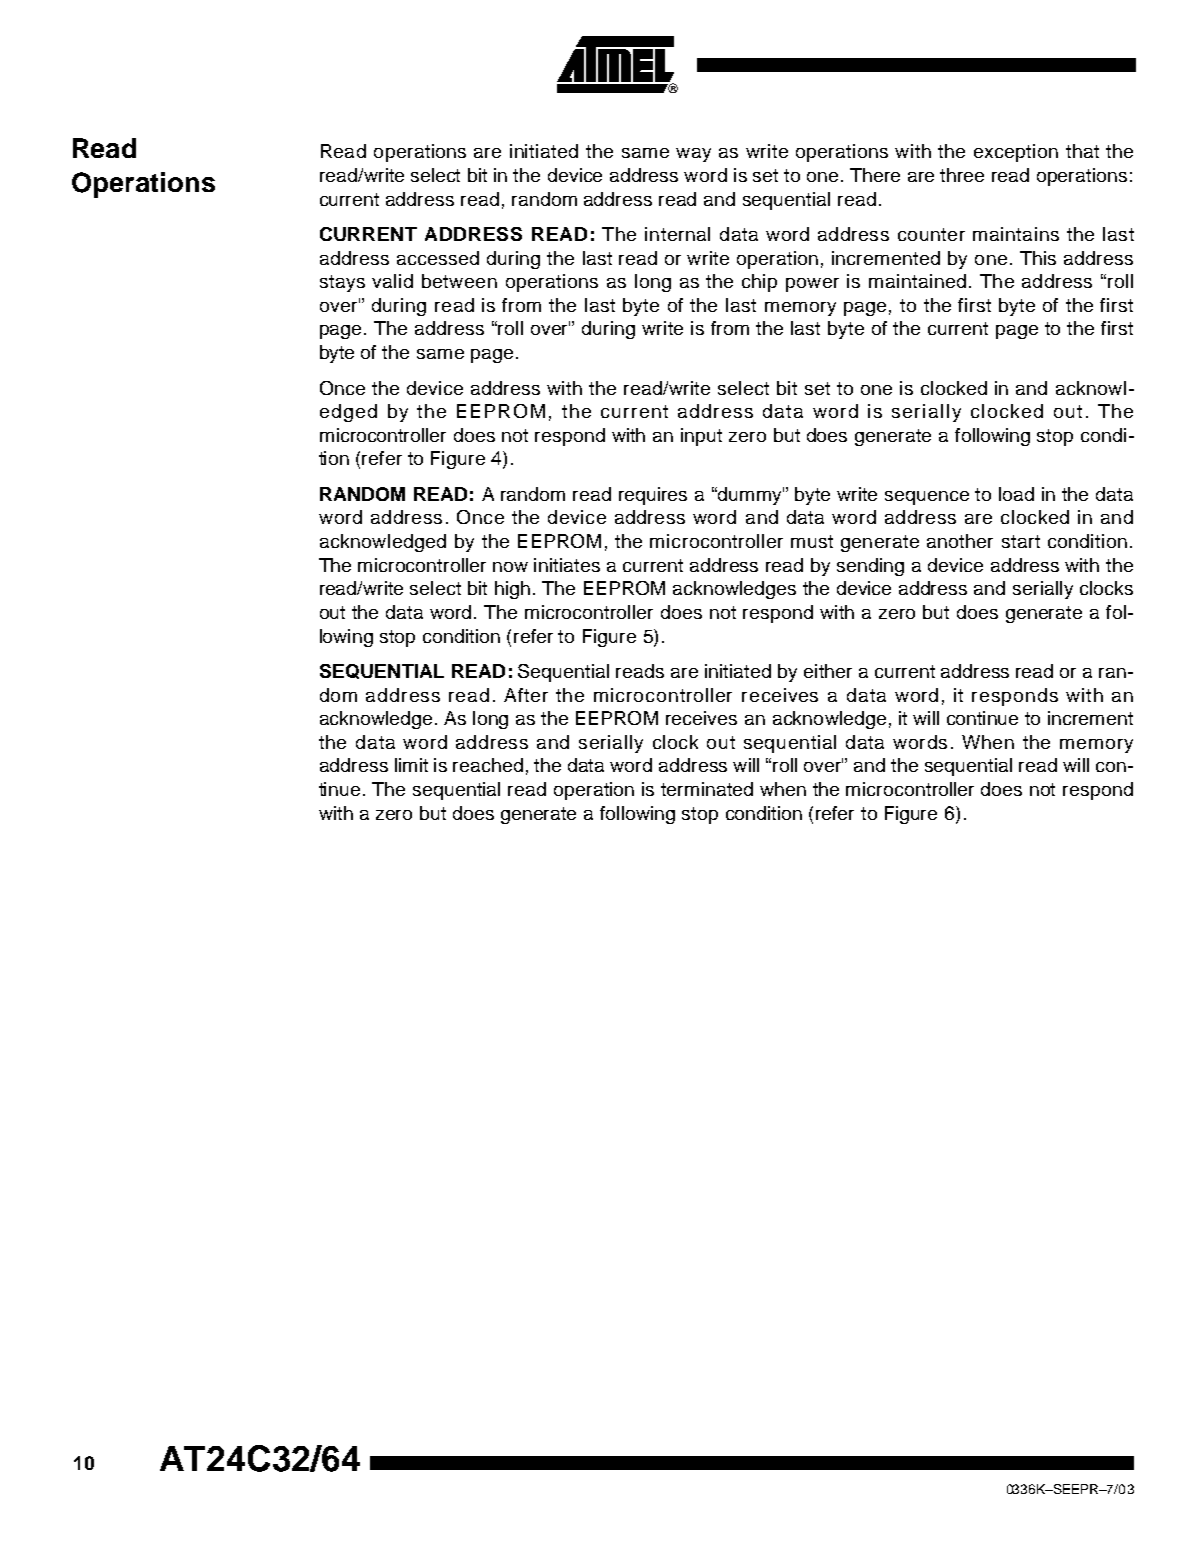  What do you see at coordinates (701, 437) in the screenshot?
I see `input` at bounding box center [701, 437].
